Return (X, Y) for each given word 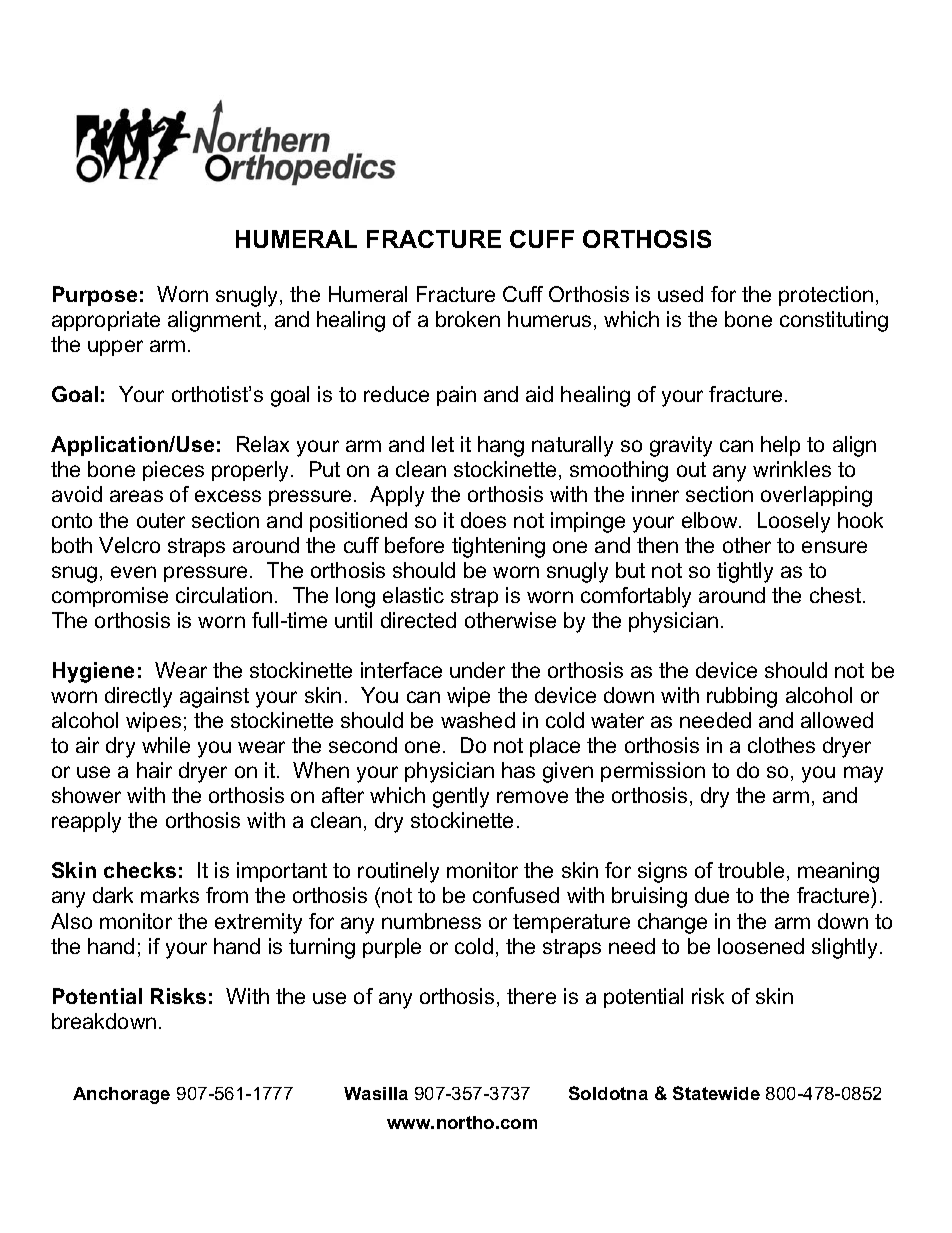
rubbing (742, 697)
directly (138, 697)
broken (468, 319)
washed (478, 720)
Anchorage (121, 1095)
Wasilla (376, 1093)
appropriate (106, 321)
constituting (834, 321)
